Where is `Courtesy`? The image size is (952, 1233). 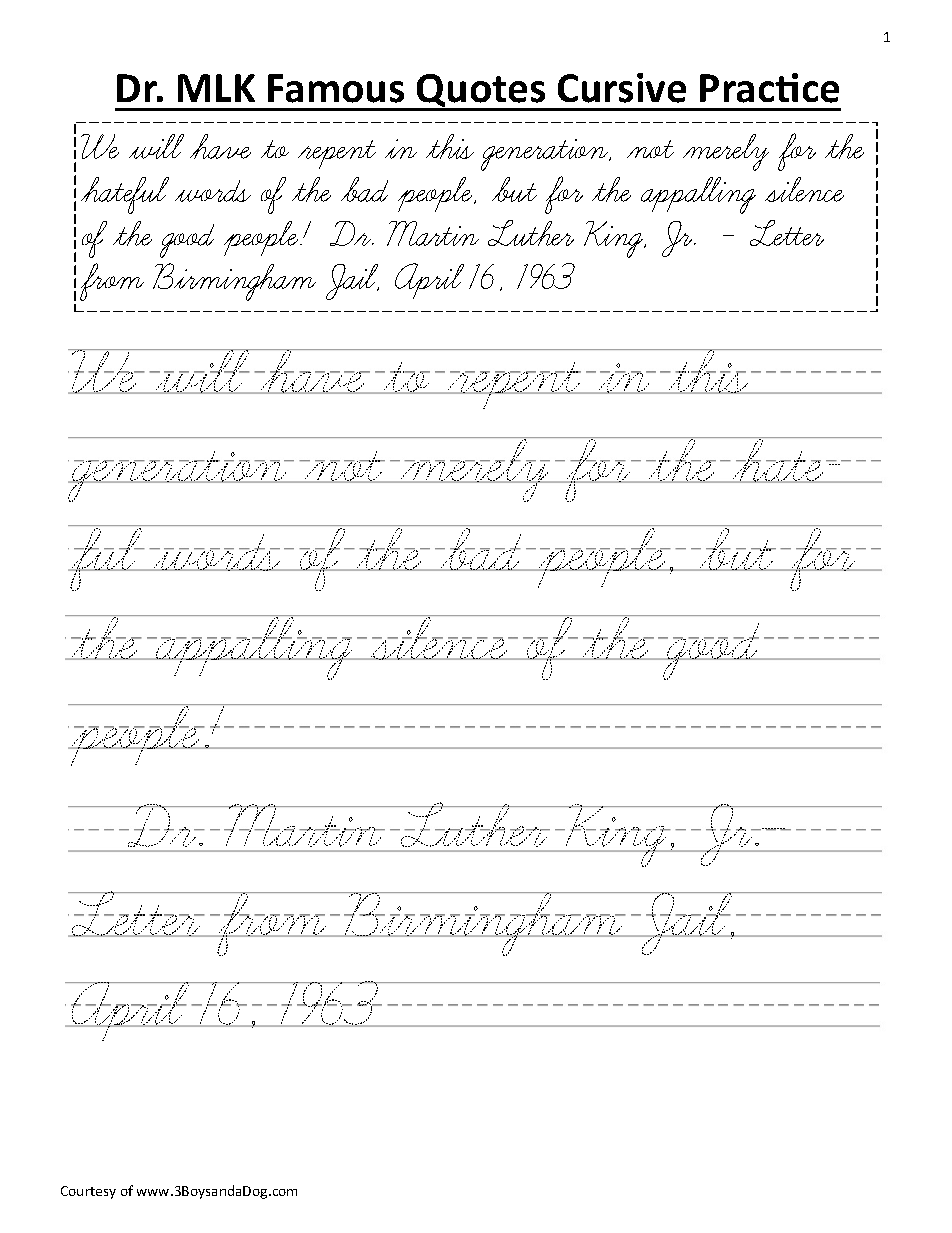
Courtesy is located at coordinates (88, 1192).
